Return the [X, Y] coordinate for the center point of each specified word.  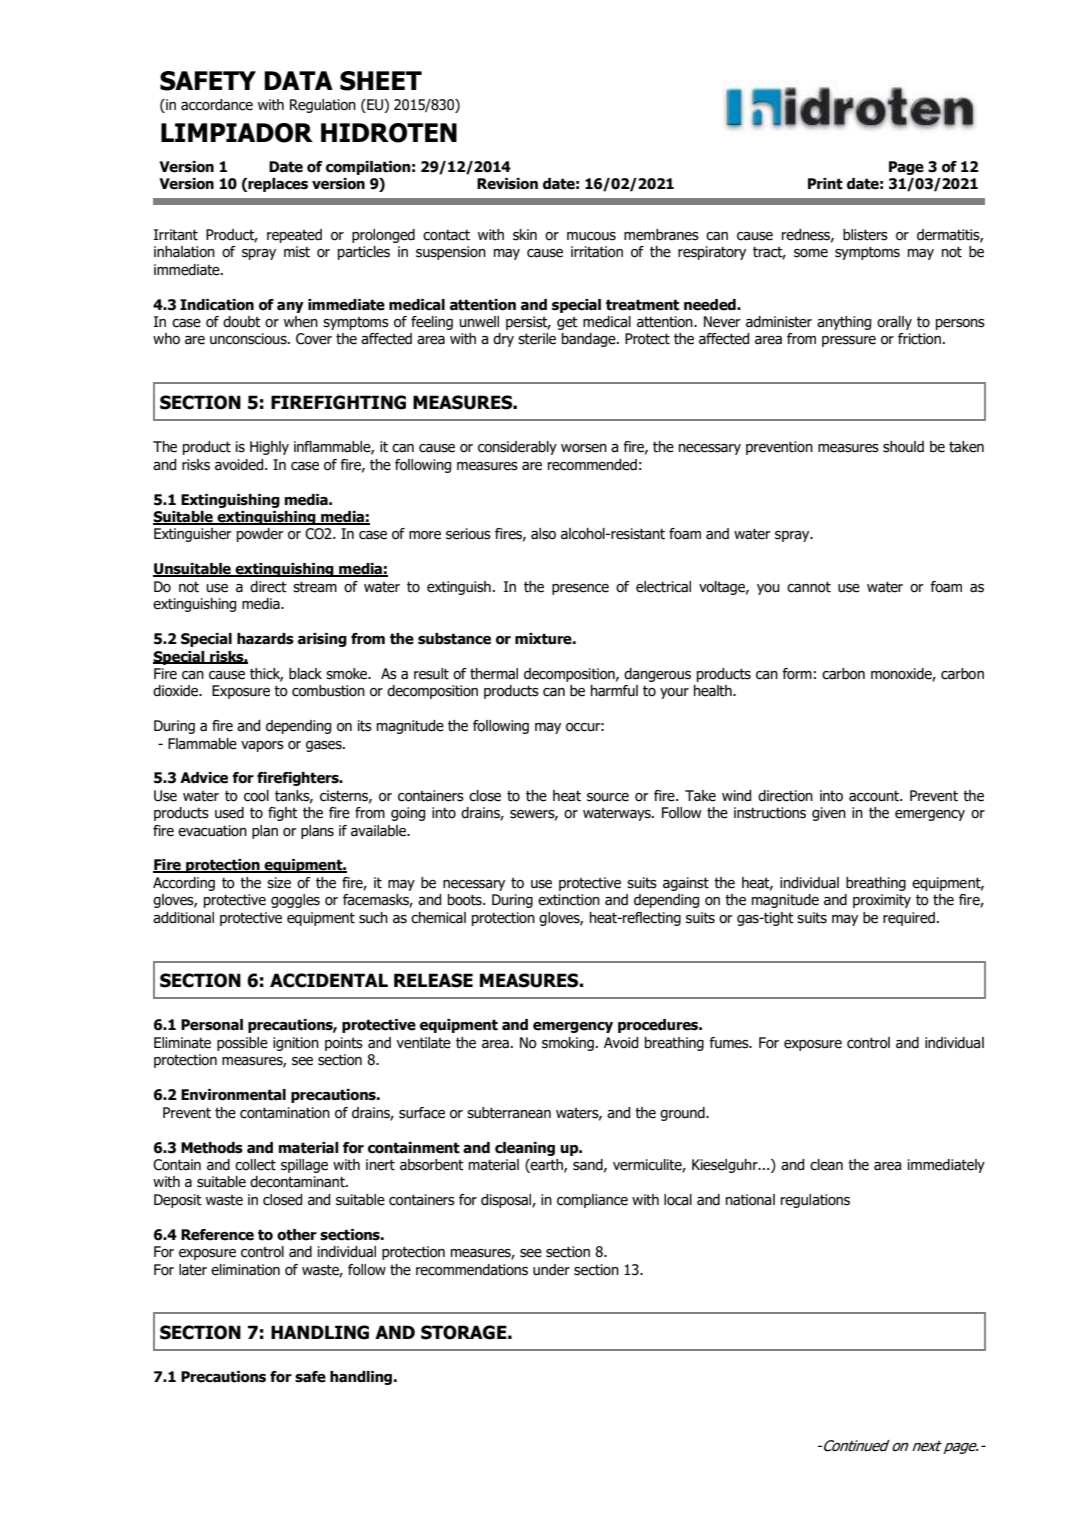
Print [825, 184]
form [797, 674]
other [297, 1235]
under [551, 1270]
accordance [217, 105]
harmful [614, 691]
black [305, 674]
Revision [507, 184]
